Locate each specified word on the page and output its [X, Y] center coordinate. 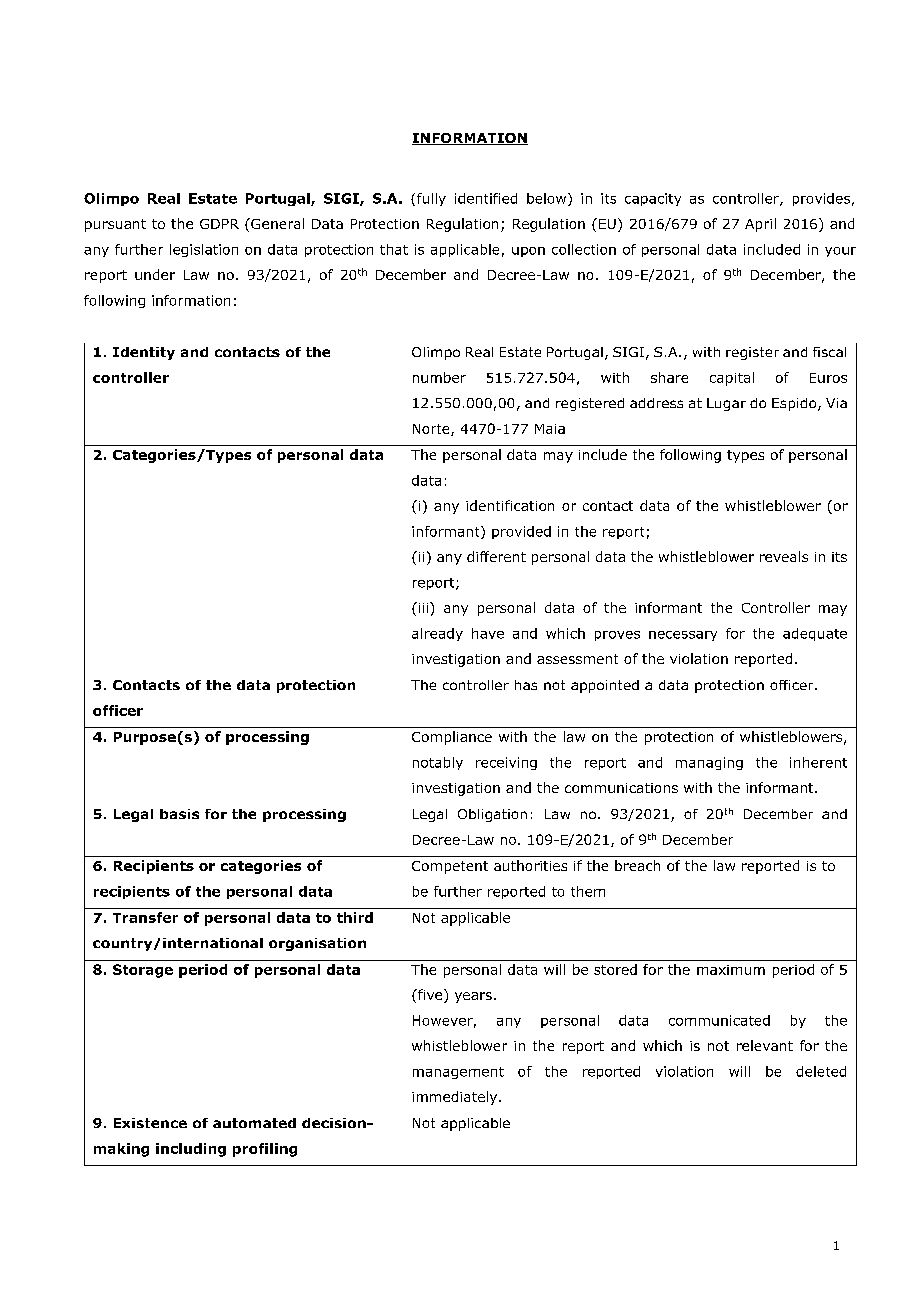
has [526, 685]
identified [486, 198]
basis [179, 814]
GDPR [219, 224]
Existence [150, 1123]
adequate [815, 634]
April [760, 225]
